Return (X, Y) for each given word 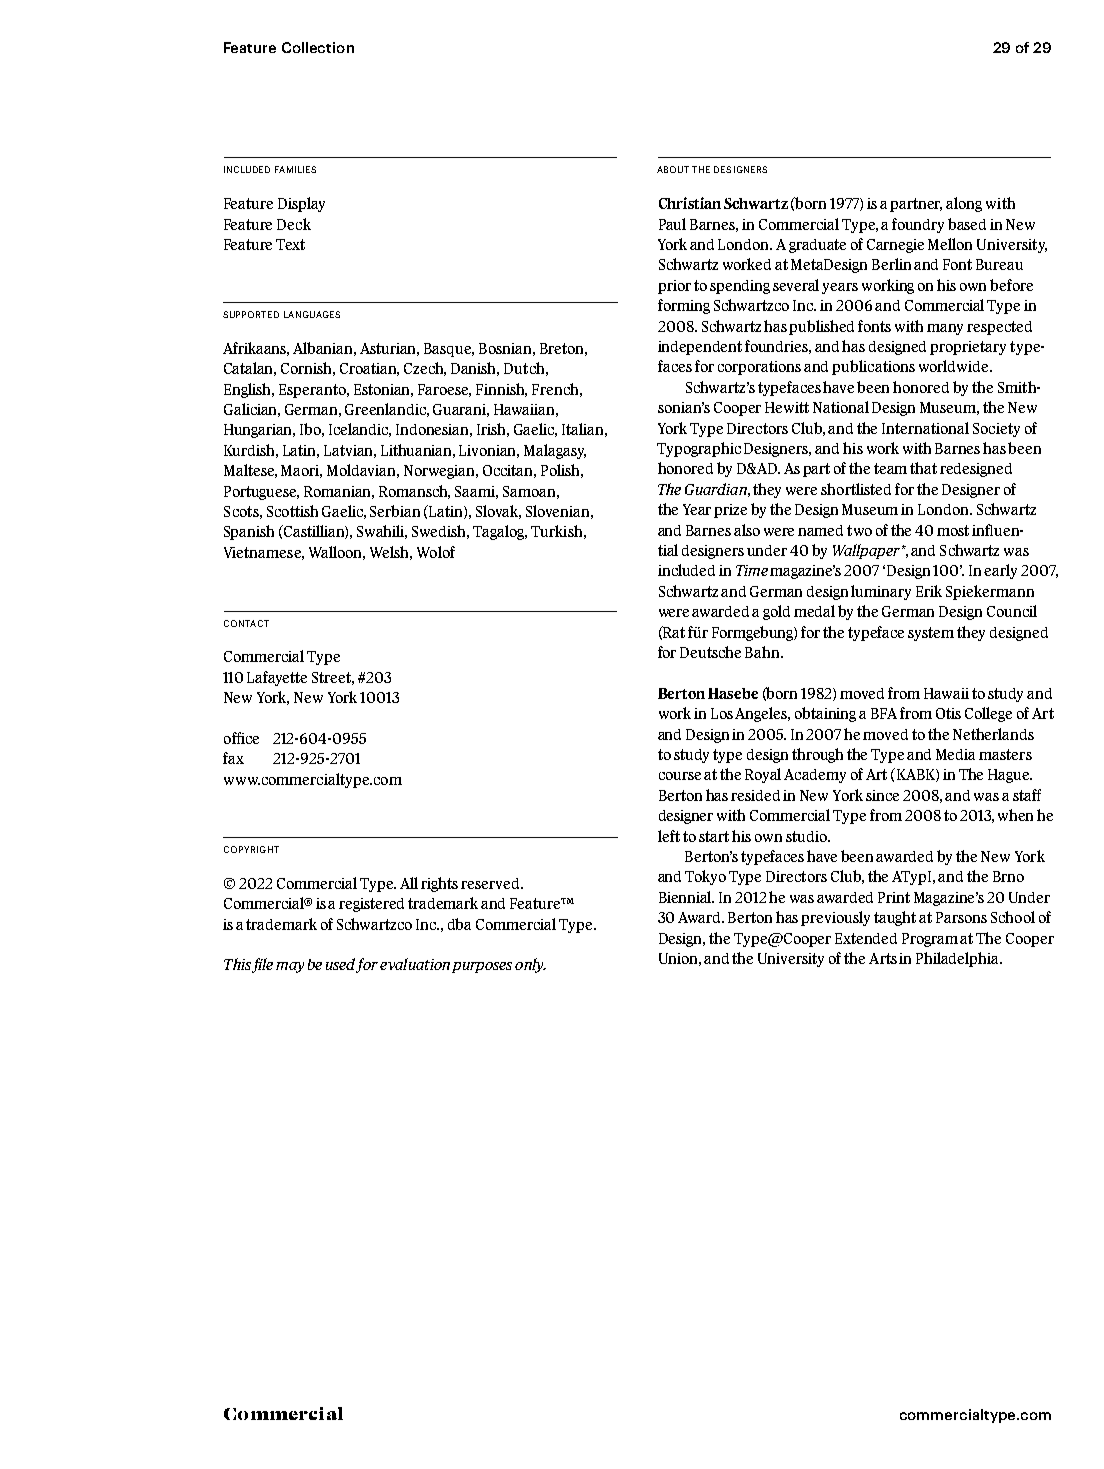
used (342, 965)
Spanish (249, 532)
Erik (929, 591)
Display (301, 204)
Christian (690, 203)
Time (752, 570)
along (964, 204)
